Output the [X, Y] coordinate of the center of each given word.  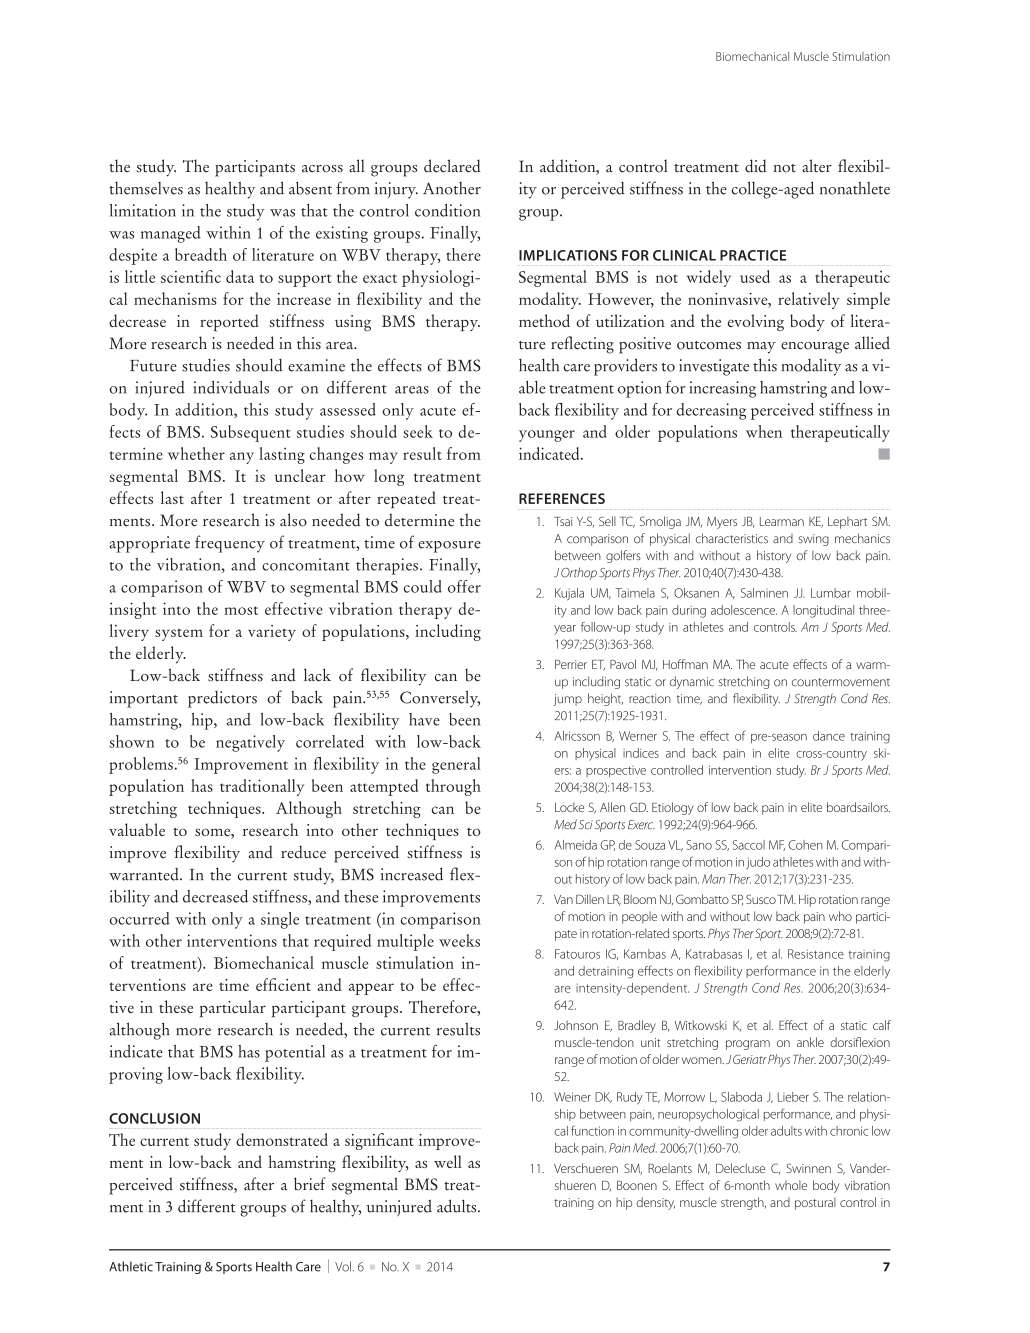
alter [817, 166]
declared [452, 166]
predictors [222, 699]
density [655, 1203]
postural [815, 1203]
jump [567, 700]
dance [829, 736]
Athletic [131, 1266]
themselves [146, 188]
